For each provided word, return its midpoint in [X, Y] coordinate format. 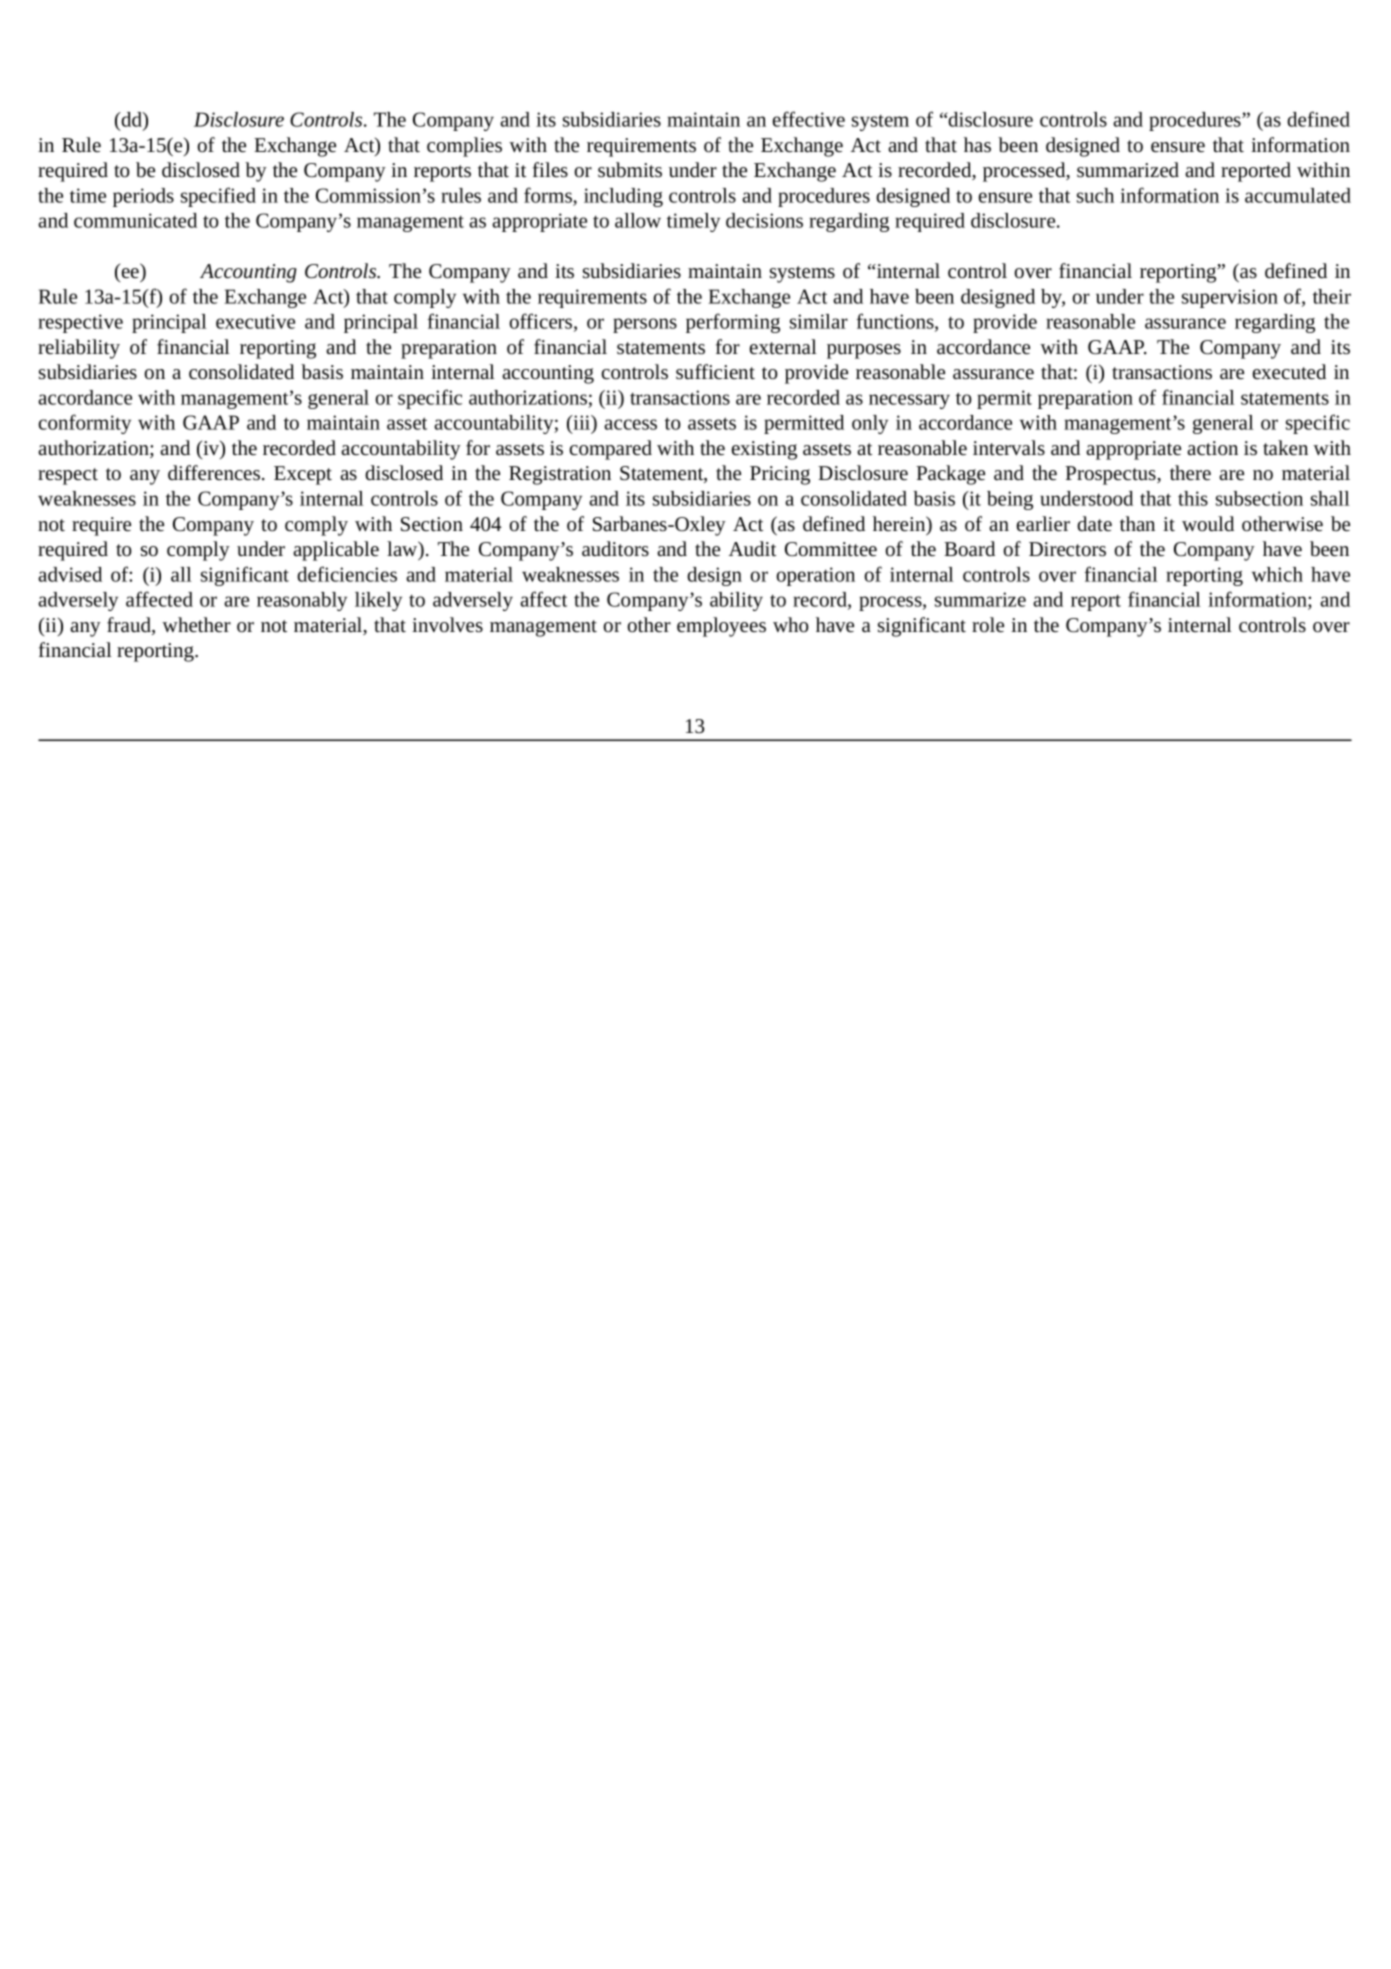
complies [464, 147]
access [630, 424]
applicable [336, 551]
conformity [85, 424]
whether [196, 624]
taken [1285, 447]
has [977, 144]
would [1208, 523]
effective [809, 119]
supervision [1230, 298]
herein [900, 525]
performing [733, 323]
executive [255, 321]
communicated [135, 220]
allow [638, 220]
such [1095, 195]
